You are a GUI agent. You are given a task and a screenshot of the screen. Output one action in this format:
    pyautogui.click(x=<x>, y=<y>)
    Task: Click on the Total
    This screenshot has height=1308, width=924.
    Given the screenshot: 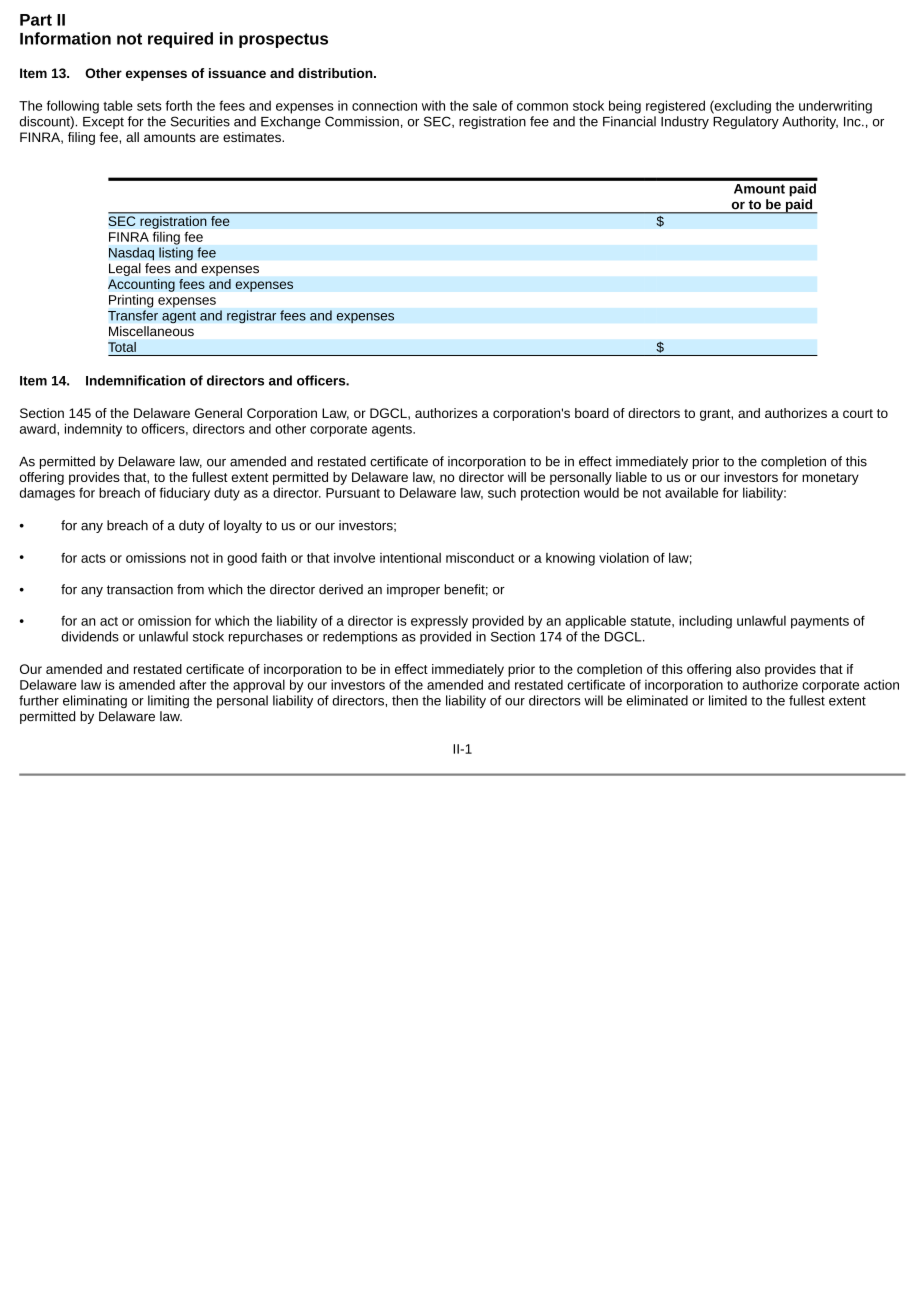 What is the action you would take?
    pyautogui.click(x=122, y=347)
